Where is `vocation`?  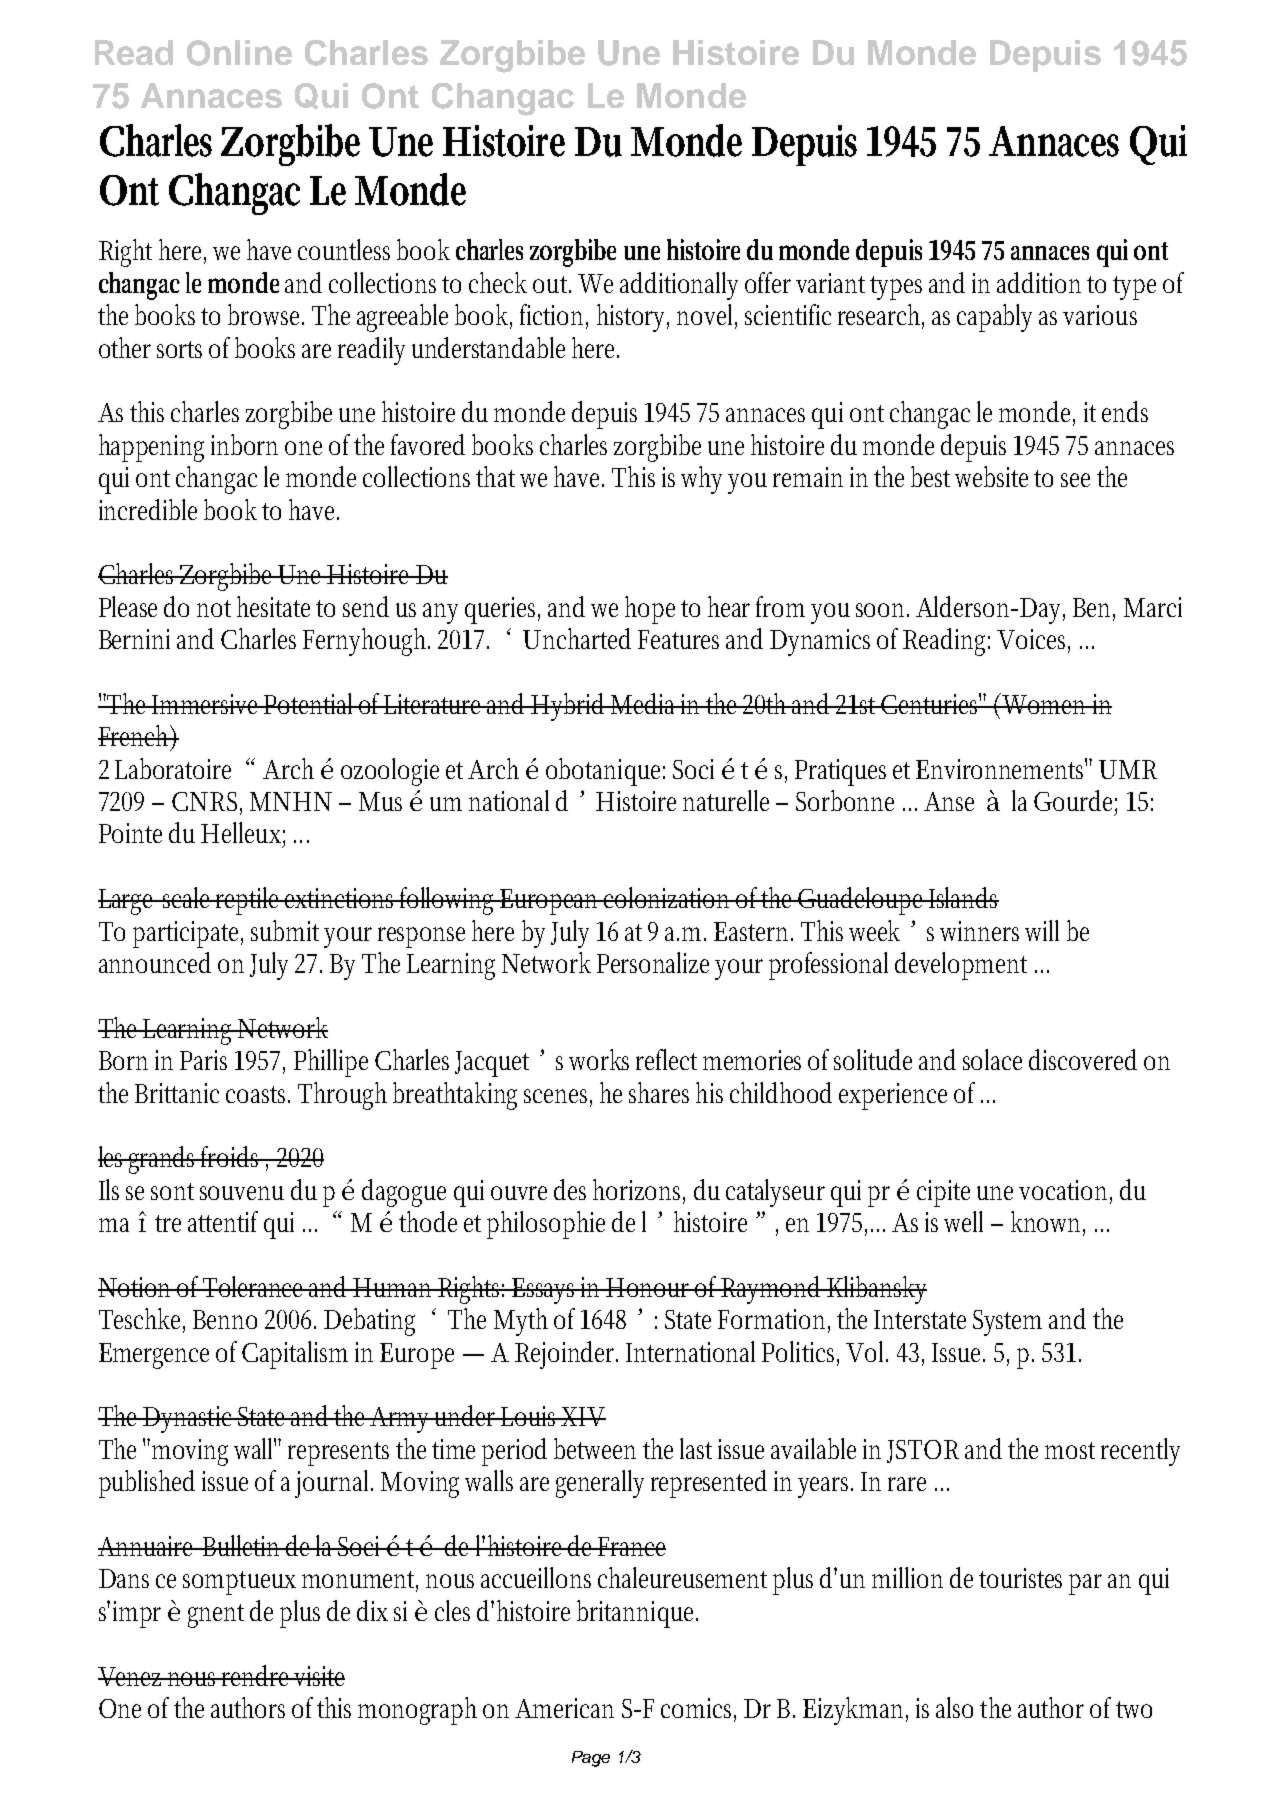 vocation is located at coordinates (1065, 1191).
